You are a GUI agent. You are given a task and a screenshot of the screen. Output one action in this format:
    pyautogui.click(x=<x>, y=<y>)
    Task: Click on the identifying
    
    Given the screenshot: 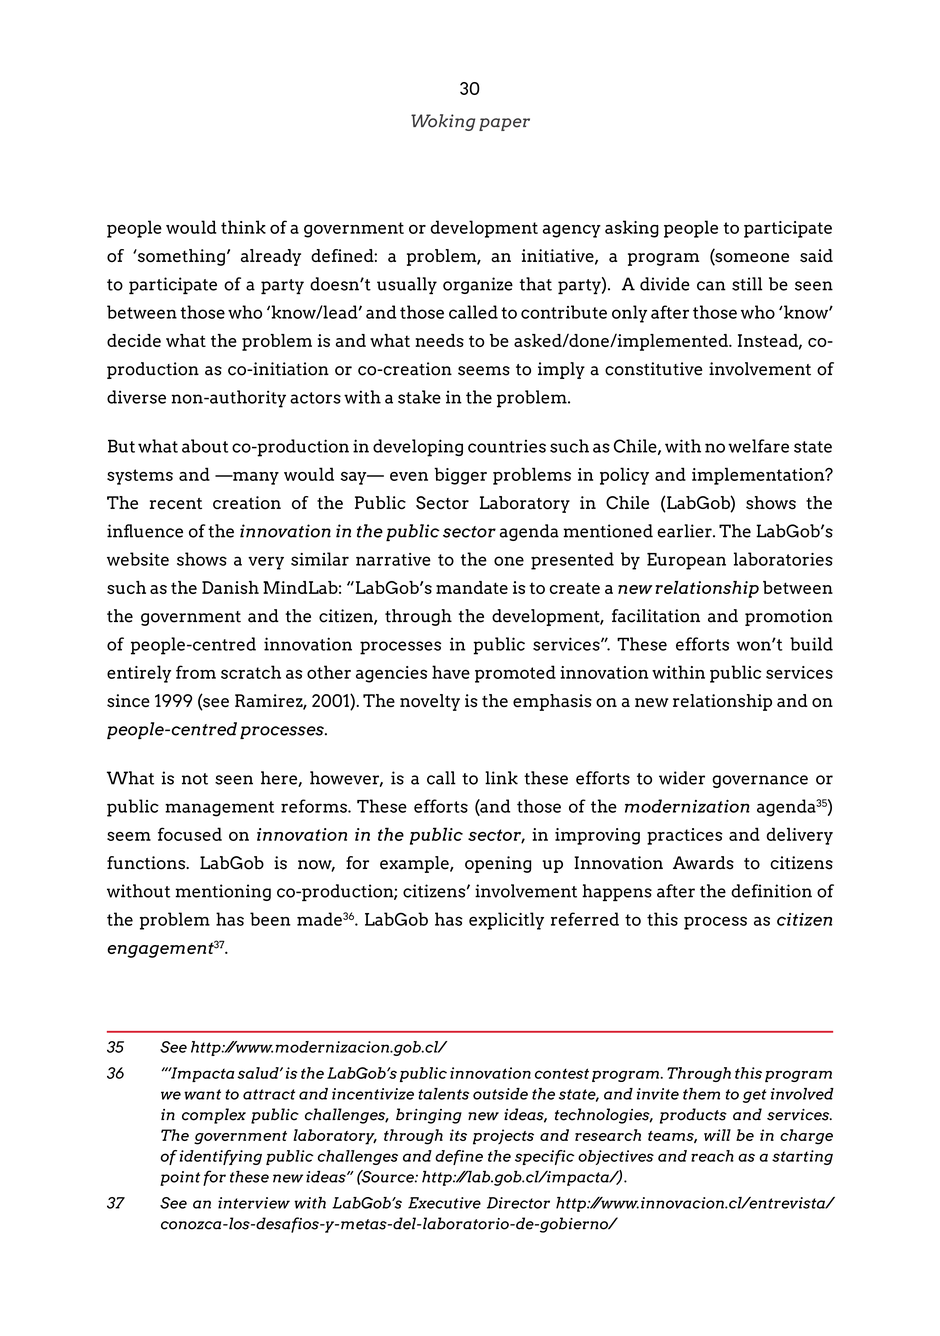 What is the action you would take?
    pyautogui.click(x=221, y=1157)
